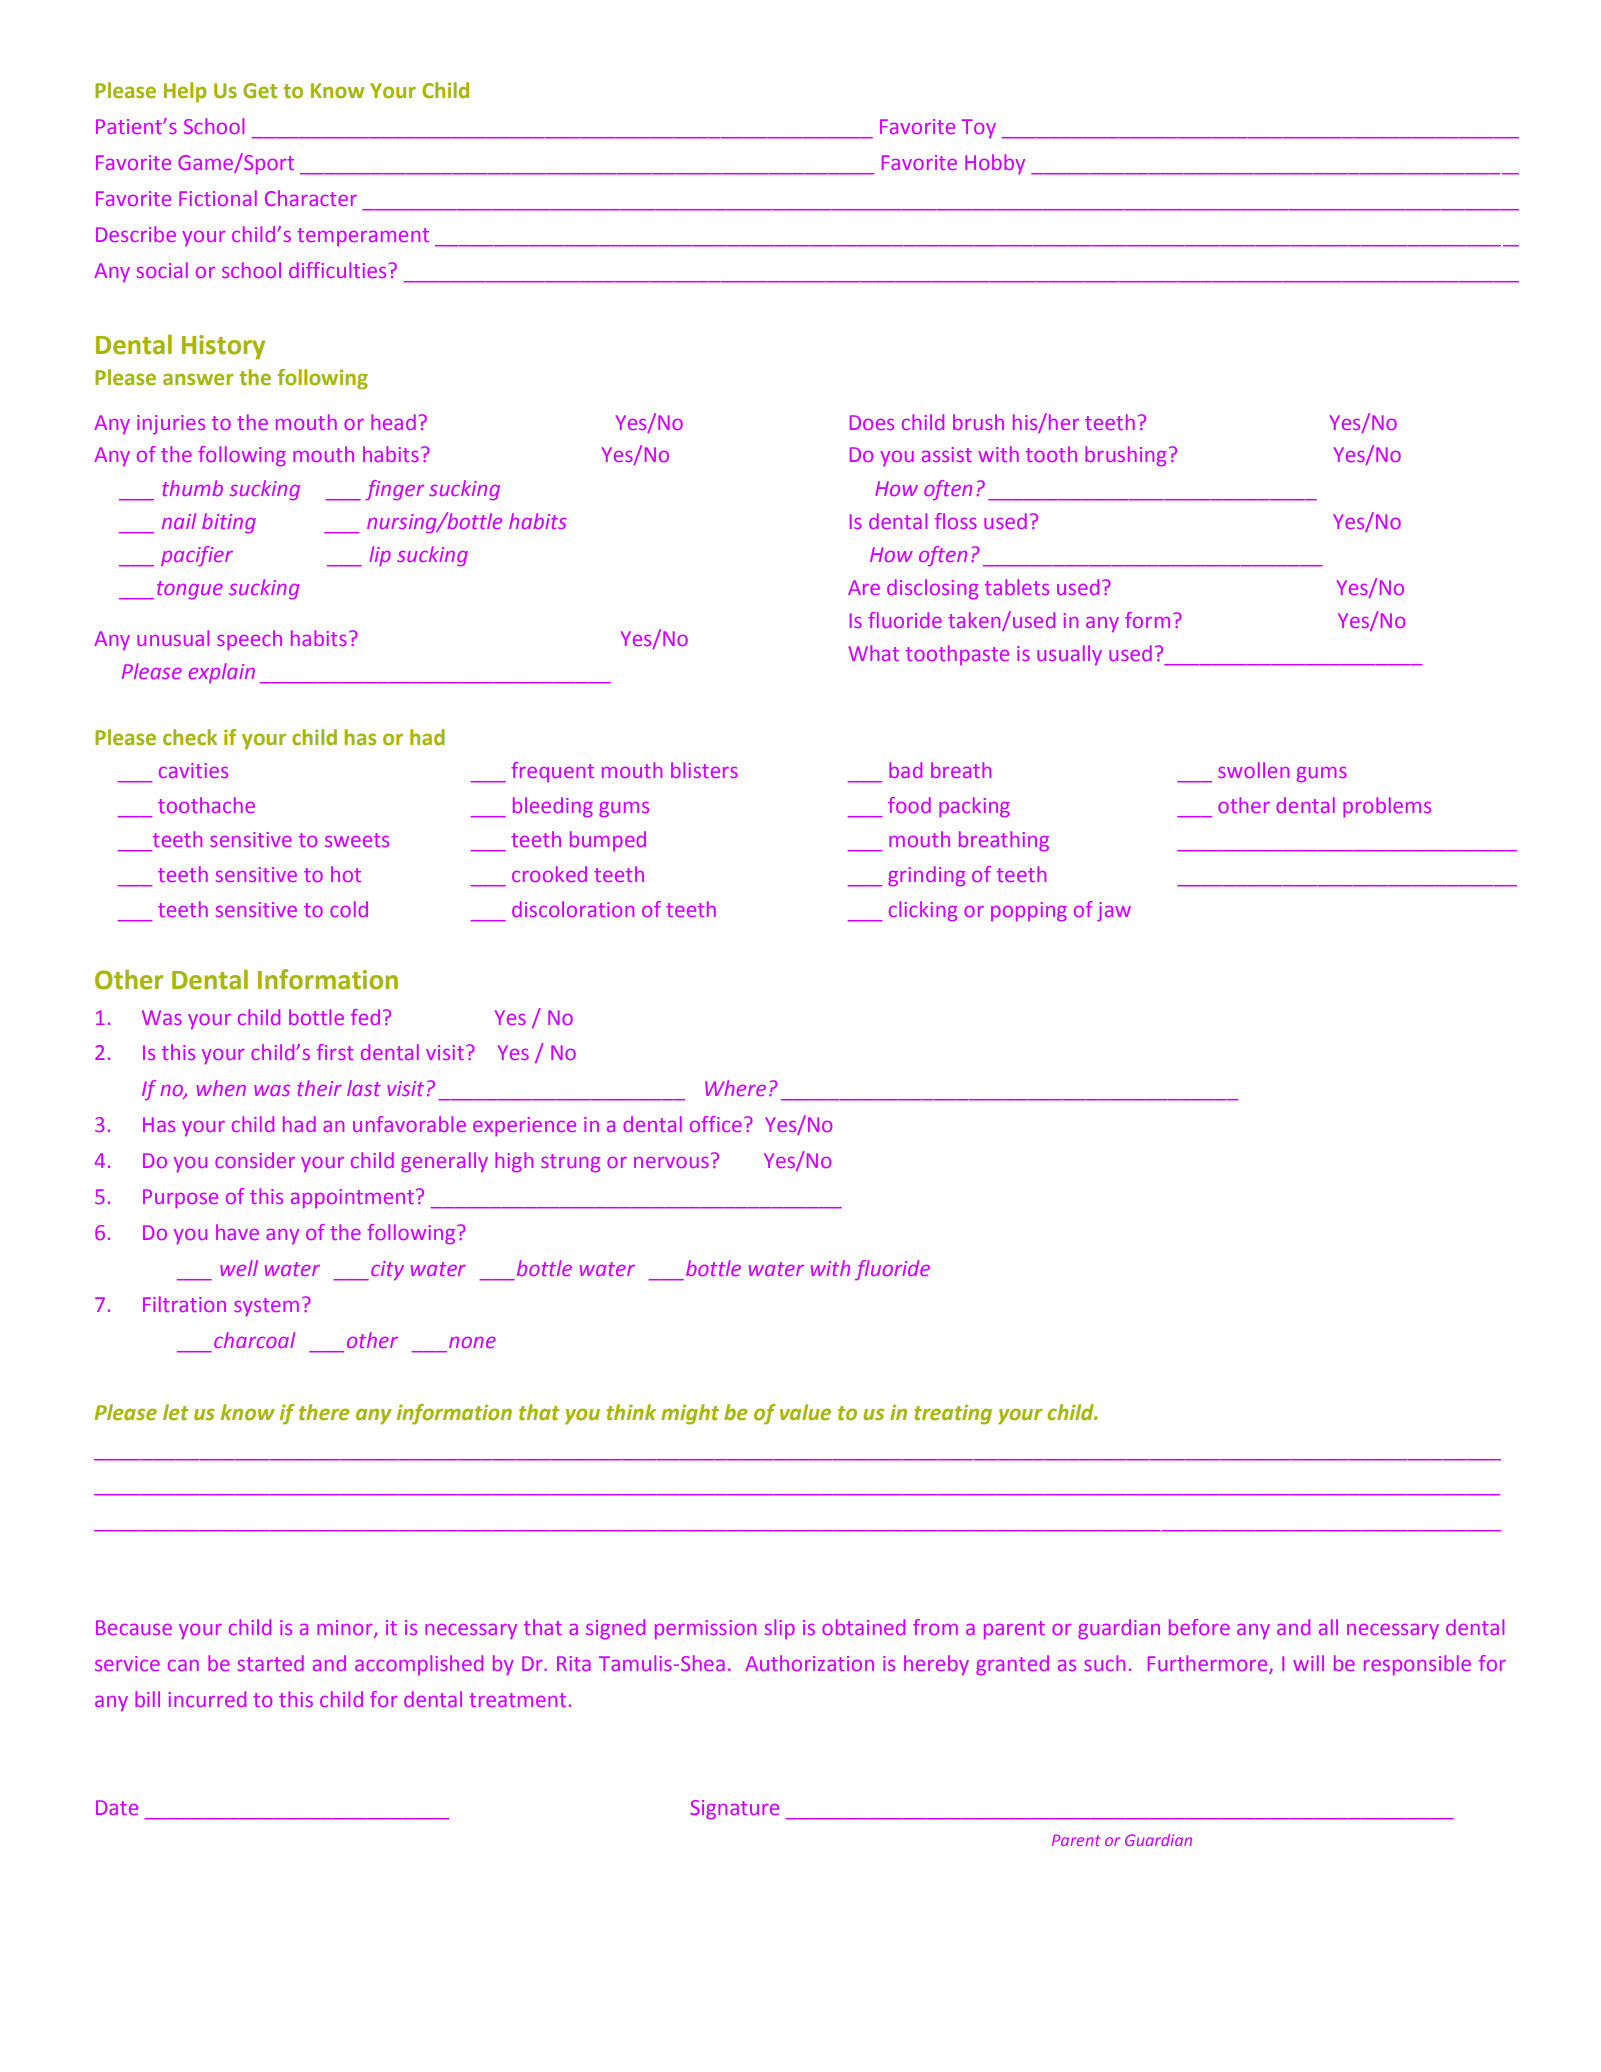 The width and height of the screenshot is (1601, 2072). What do you see at coordinates (953, 1414) in the screenshot?
I see `treating` at bounding box center [953, 1414].
